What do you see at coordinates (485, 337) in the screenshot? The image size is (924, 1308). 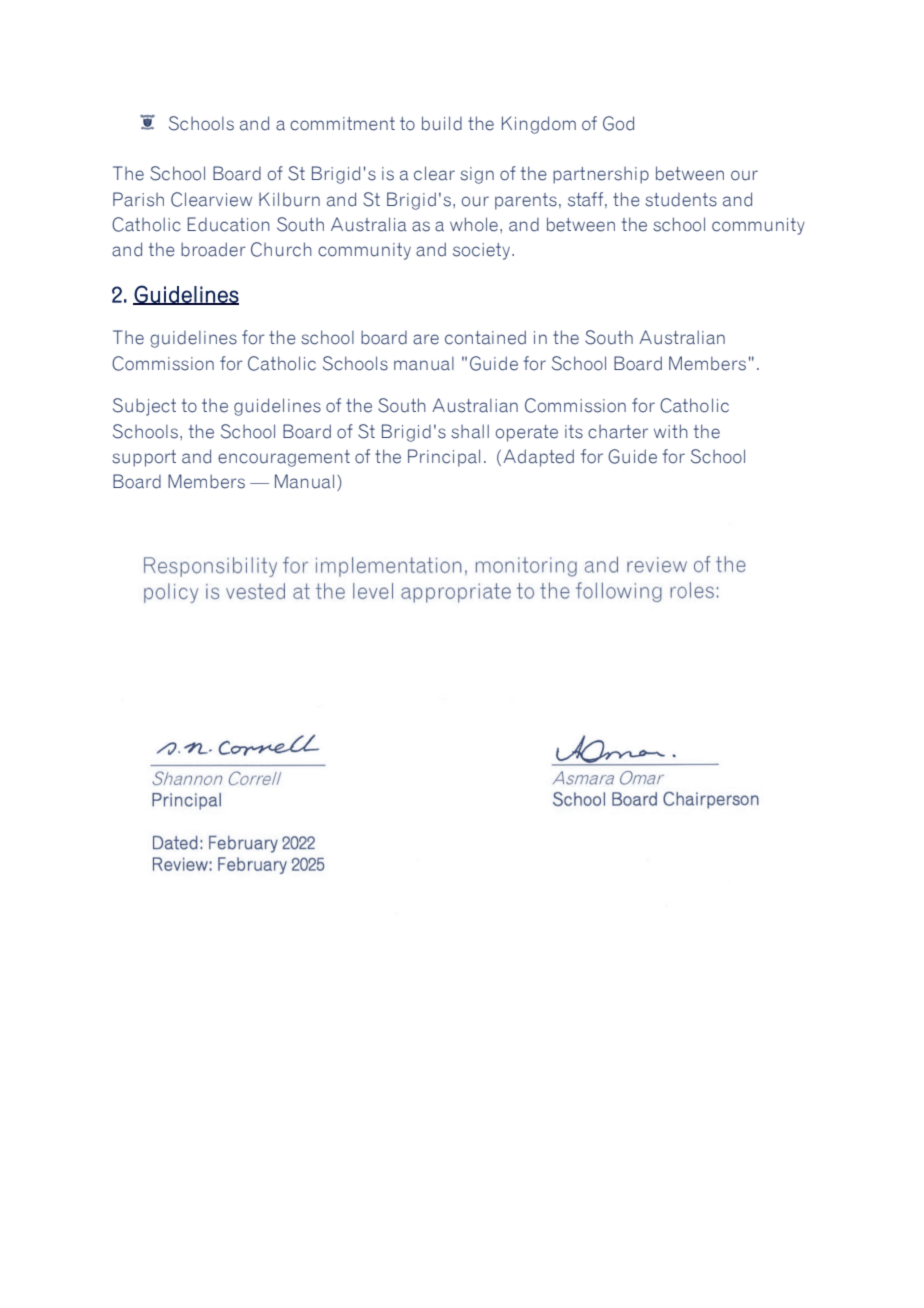 I see `contained` at bounding box center [485, 337].
